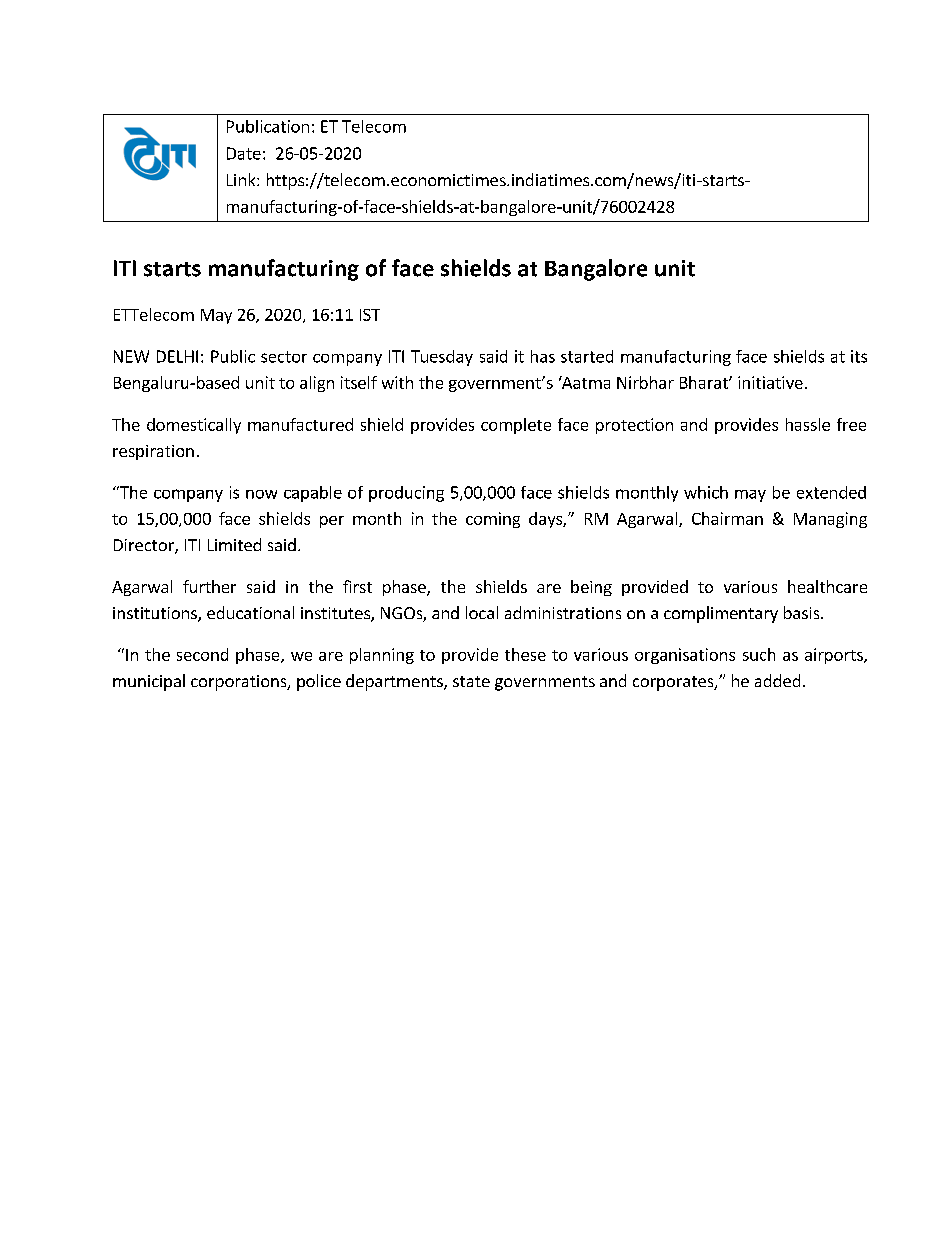  I want to click on hassle, so click(808, 424).
